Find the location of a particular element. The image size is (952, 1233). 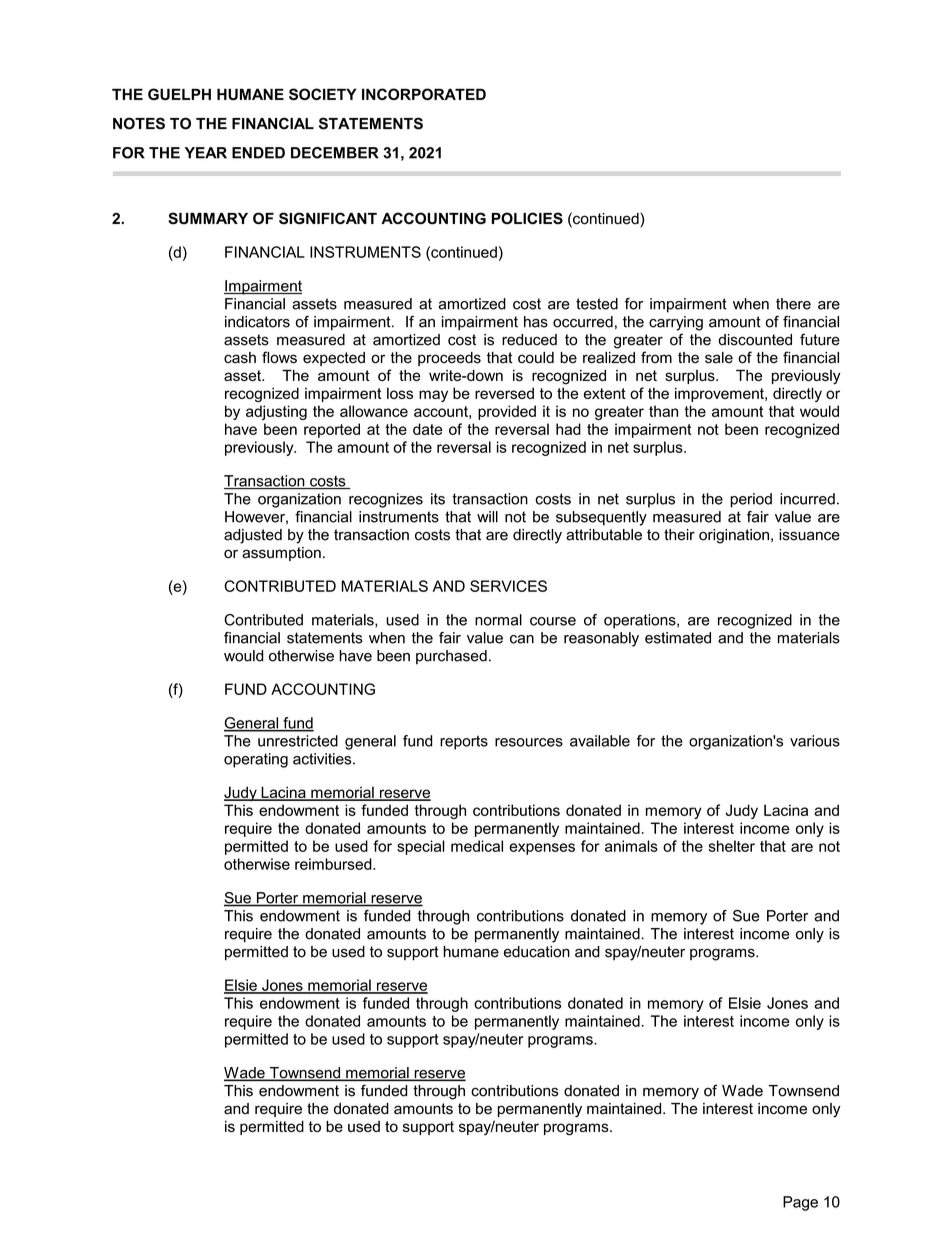

Page is located at coordinates (800, 1203).
